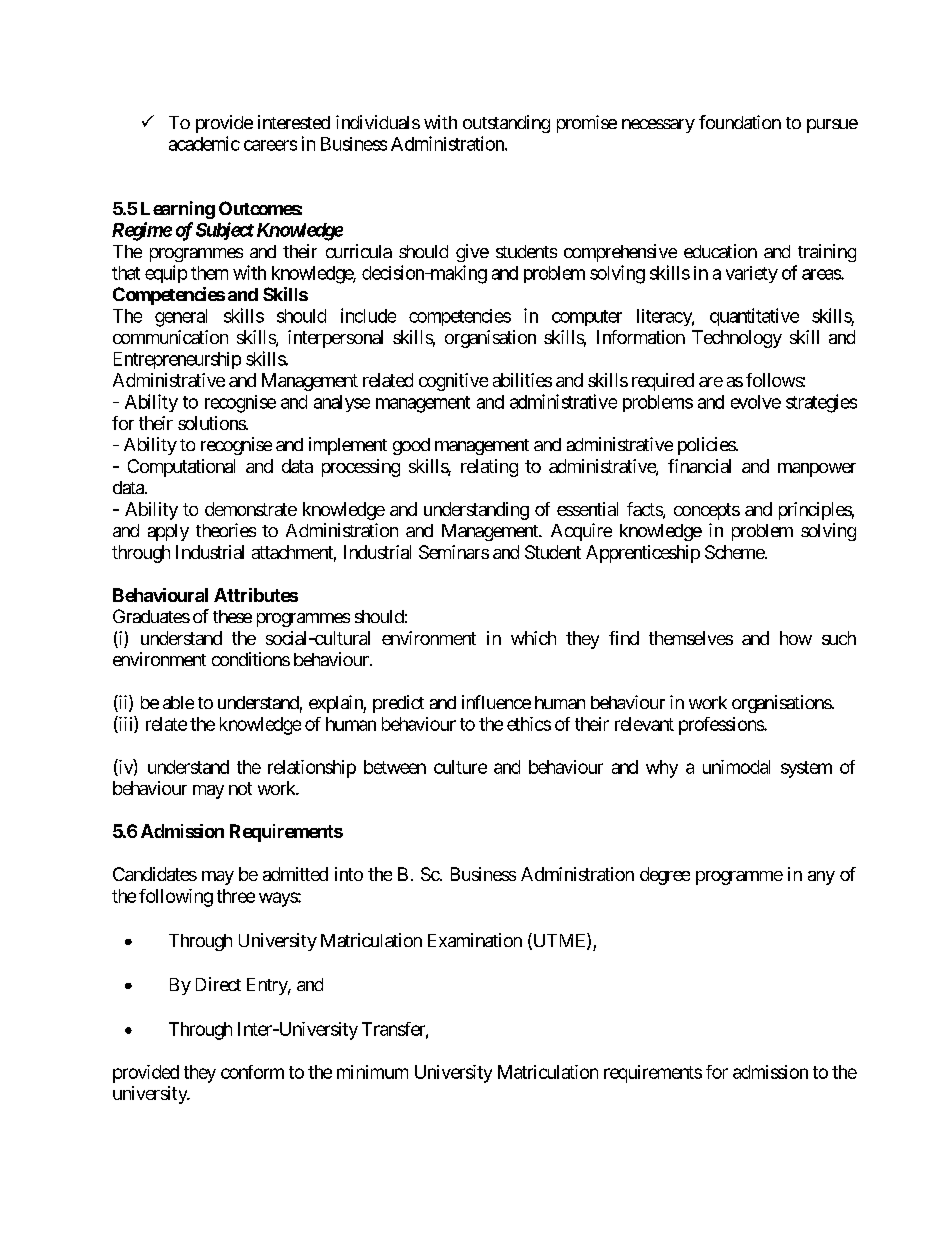  Describe the element at coordinates (372, 1072) in the page. I see `minimum` at that location.
